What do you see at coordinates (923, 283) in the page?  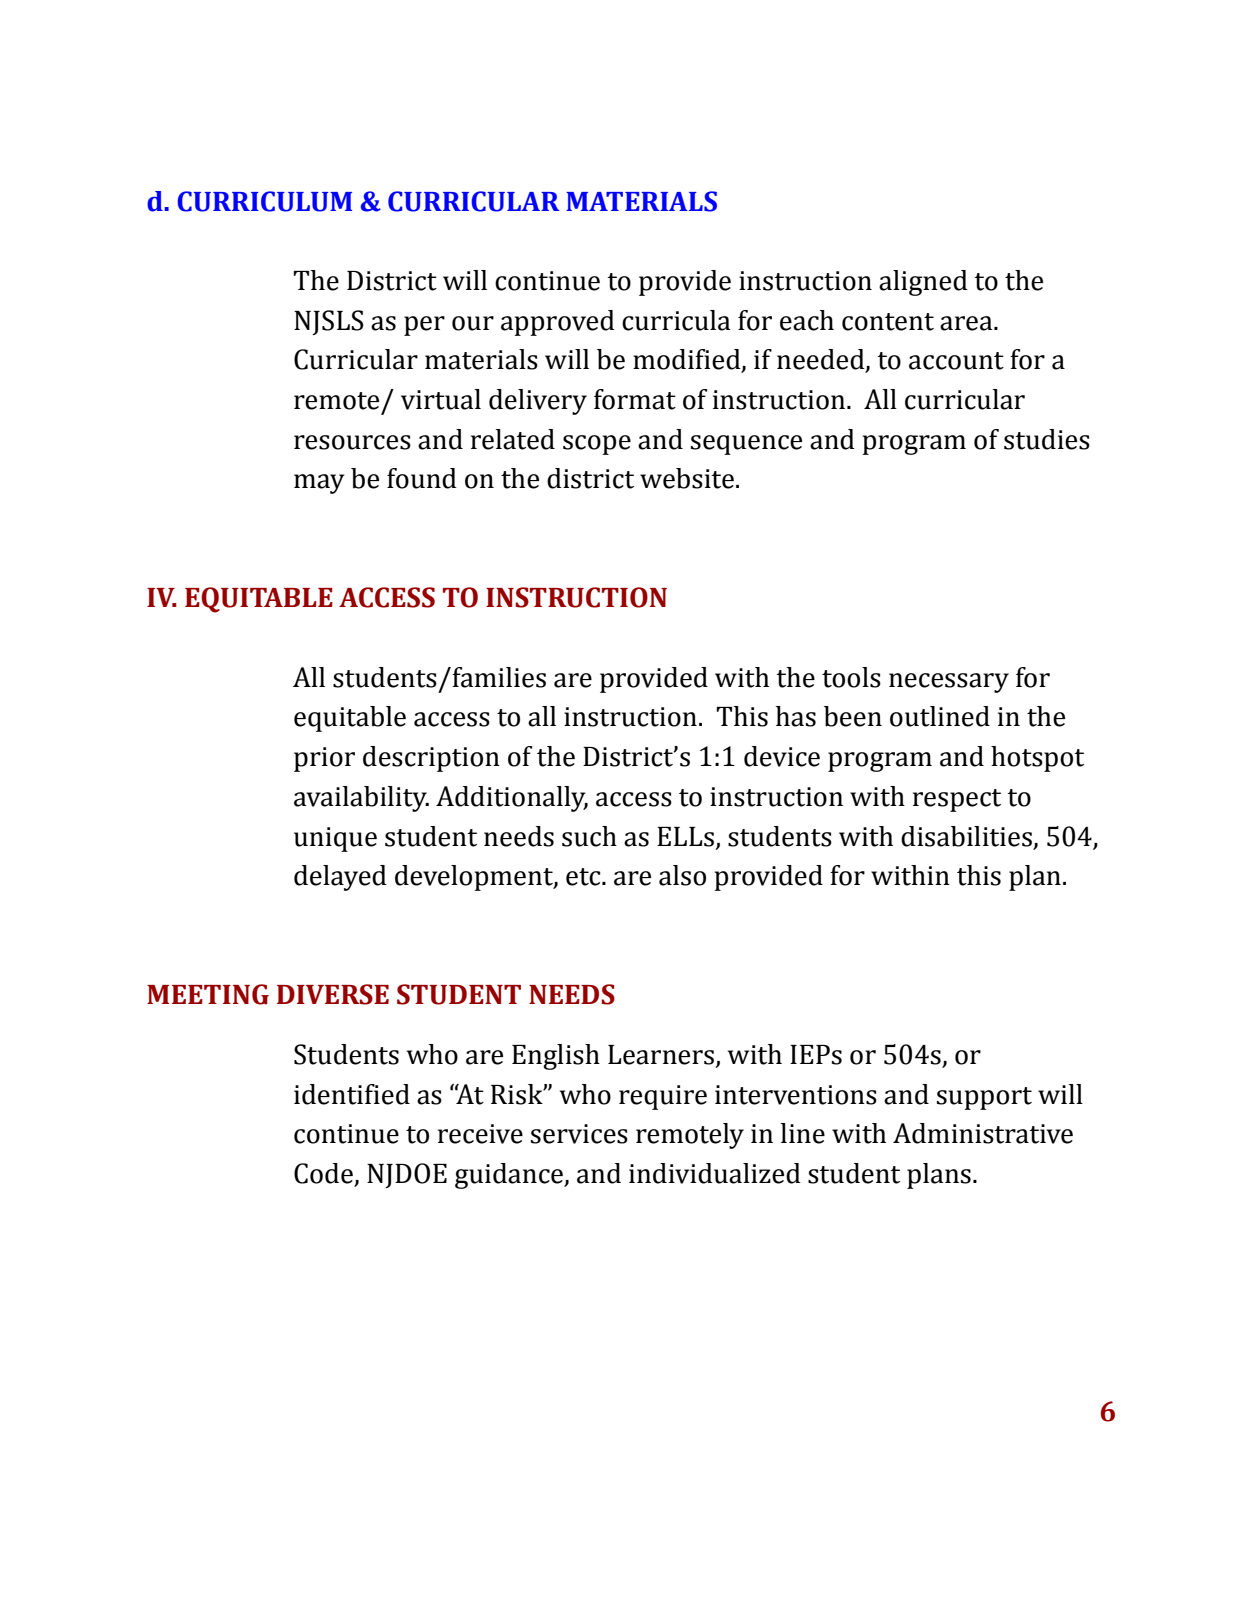 I see `aligned` at bounding box center [923, 283].
